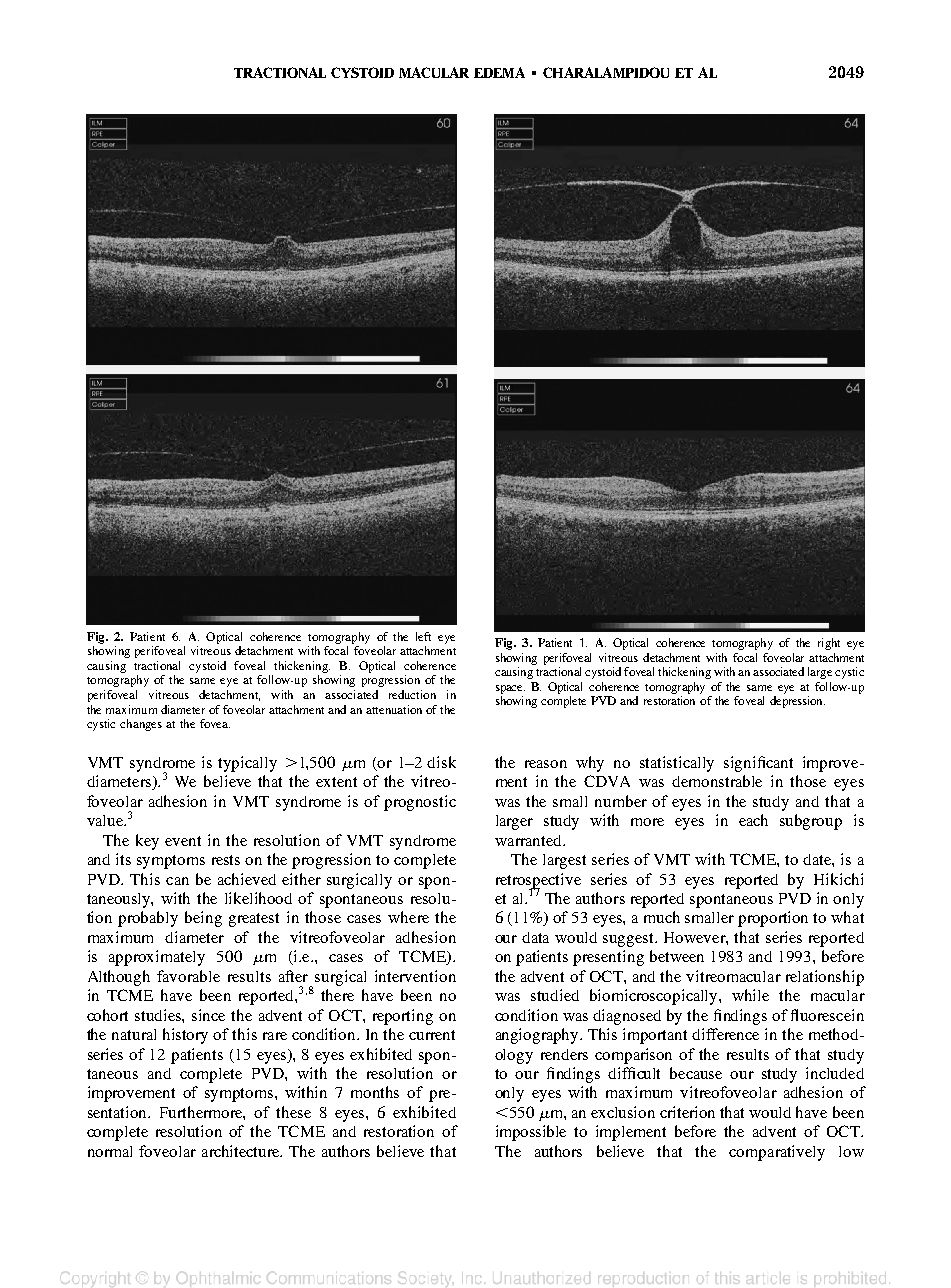  I want to click on depression, so click(797, 702).
